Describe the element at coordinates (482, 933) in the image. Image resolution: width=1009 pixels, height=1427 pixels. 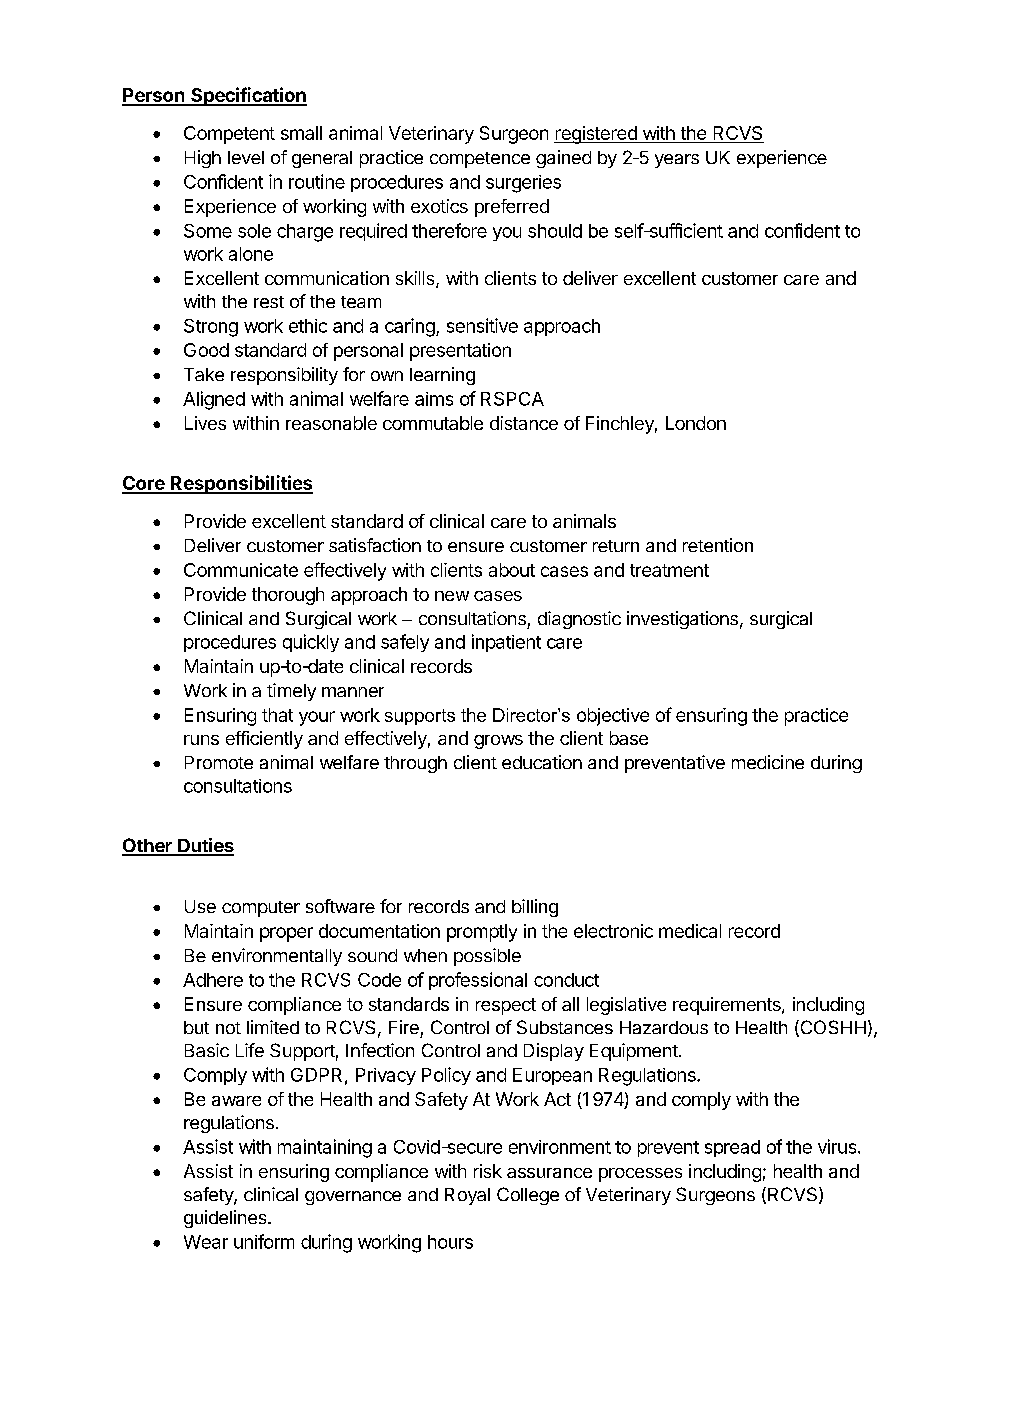
I see `promptly` at that location.
